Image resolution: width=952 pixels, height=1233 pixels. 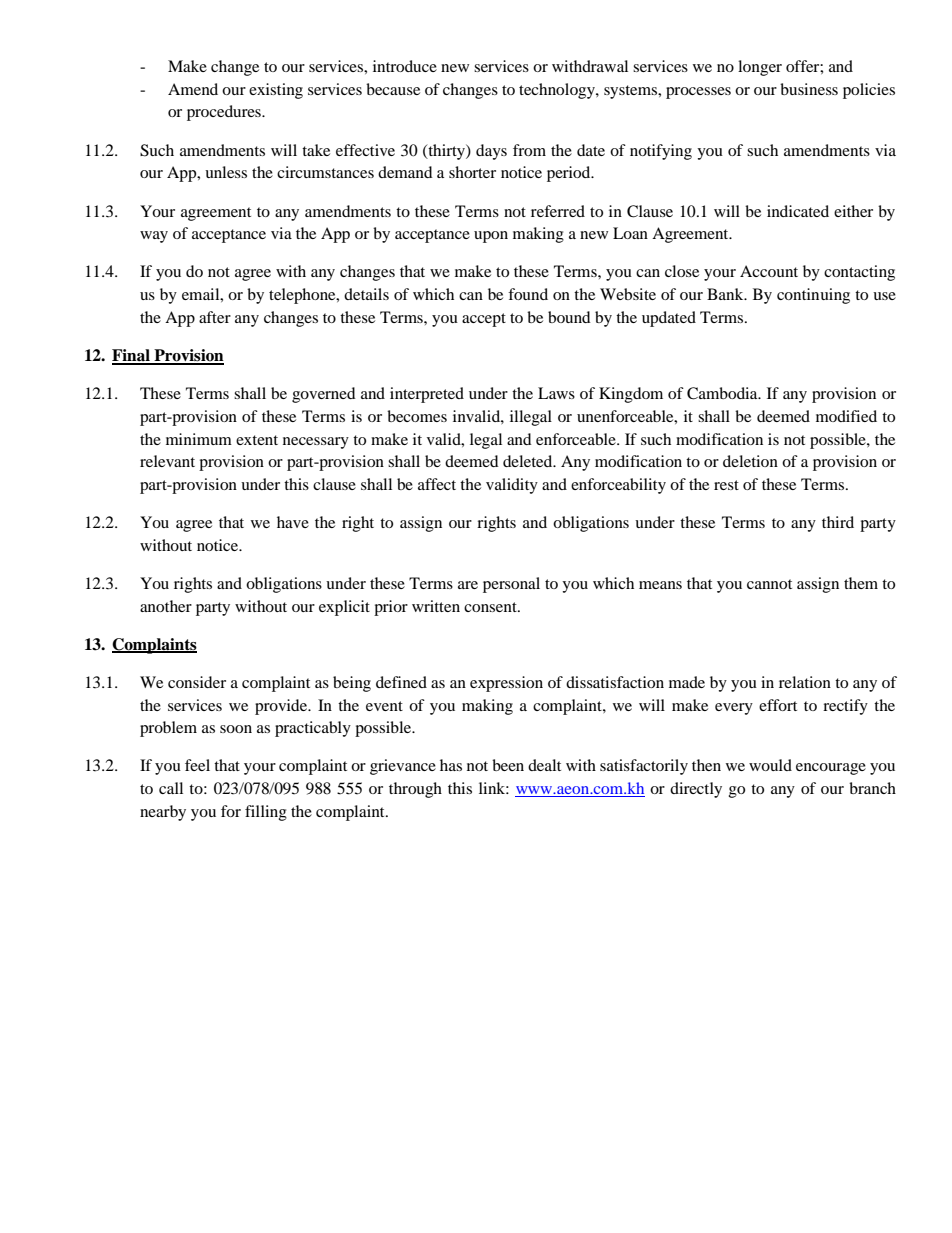 I want to click on cannot, so click(x=769, y=584).
